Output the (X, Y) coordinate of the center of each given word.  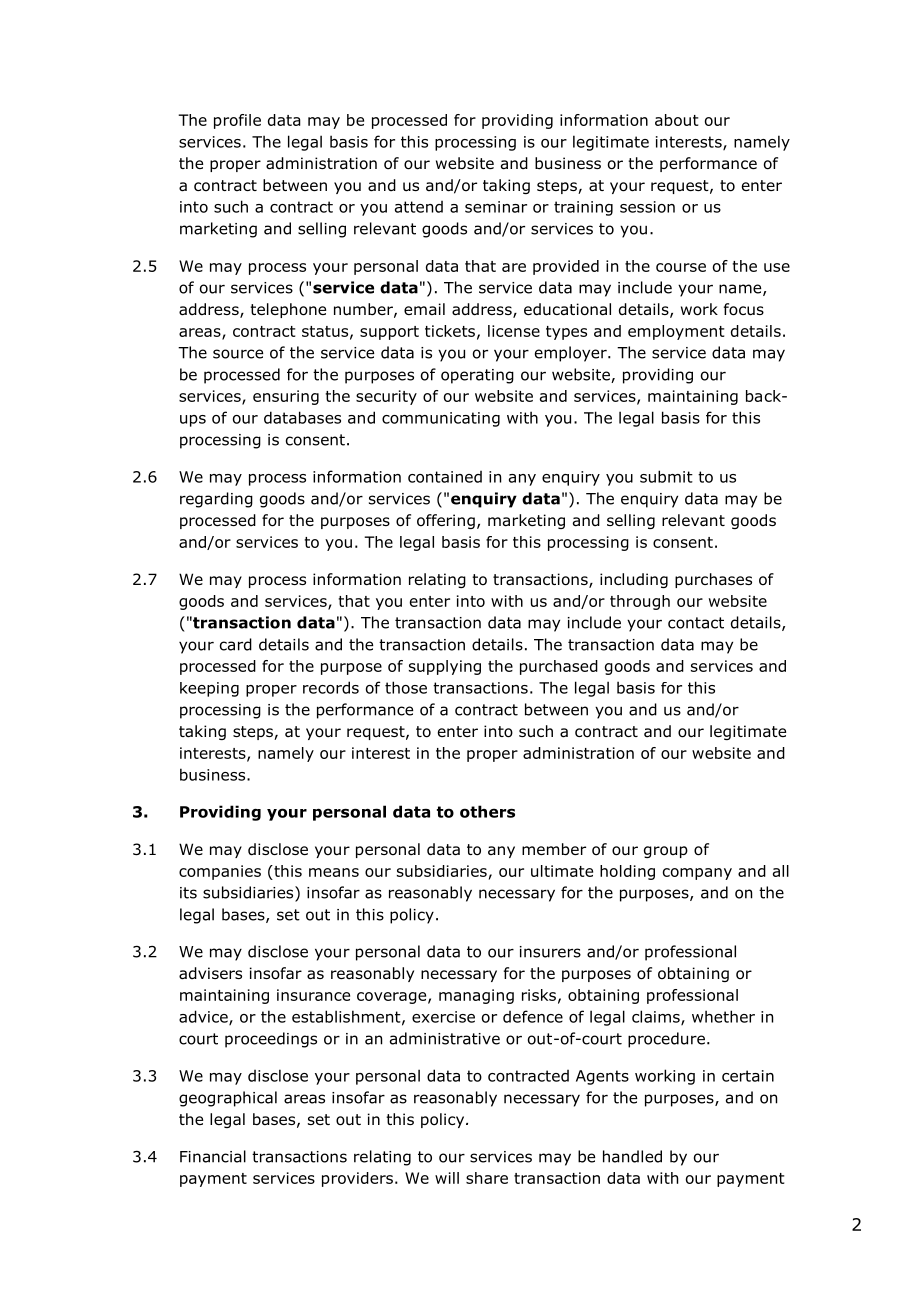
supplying (445, 667)
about (676, 120)
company (697, 874)
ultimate (562, 871)
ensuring (286, 397)
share (487, 1178)
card (236, 644)
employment (676, 332)
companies (220, 872)
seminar (496, 207)
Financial (213, 1156)
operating (477, 376)
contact (696, 623)
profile (237, 121)
